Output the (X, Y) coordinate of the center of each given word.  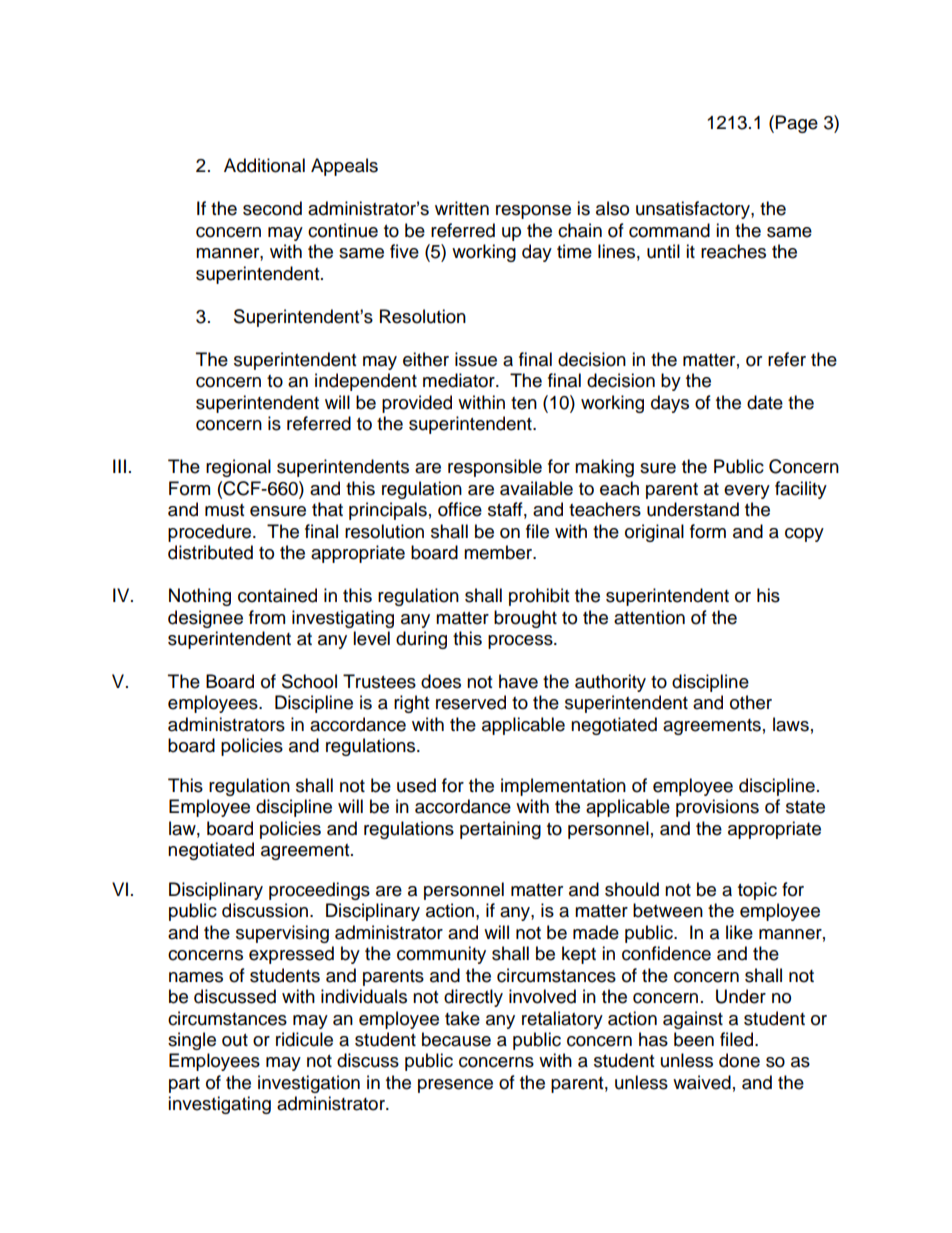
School (309, 681)
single (192, 1041)
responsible (495, 468)
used (416, 785)
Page (797, 124)
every (747, 492)
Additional (264, 165)
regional (238, 468)
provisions (717, 808)
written (462, 208)
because (456, 1039)
